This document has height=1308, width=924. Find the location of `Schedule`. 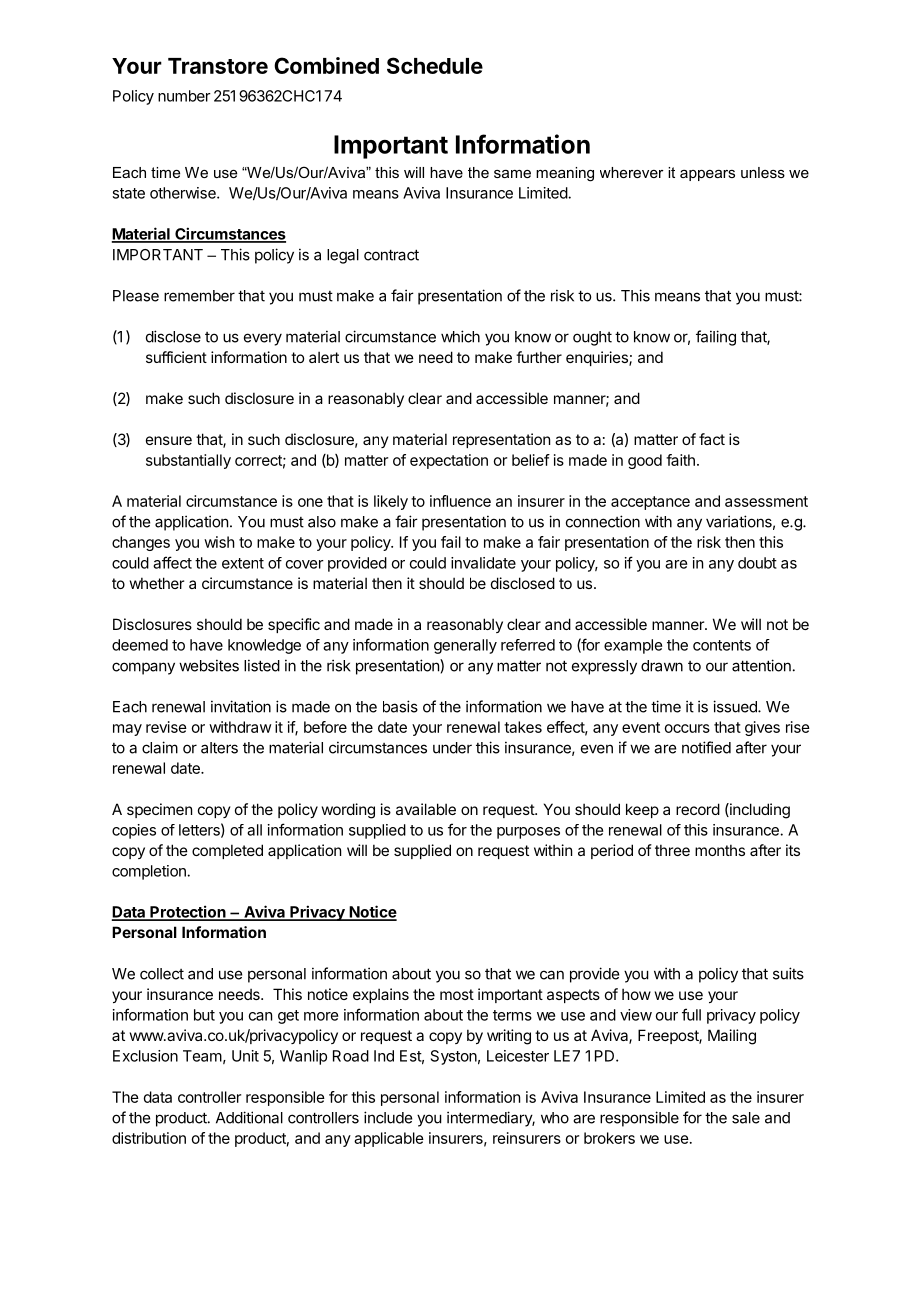

Schedule is located at coordinates (435, 65).
